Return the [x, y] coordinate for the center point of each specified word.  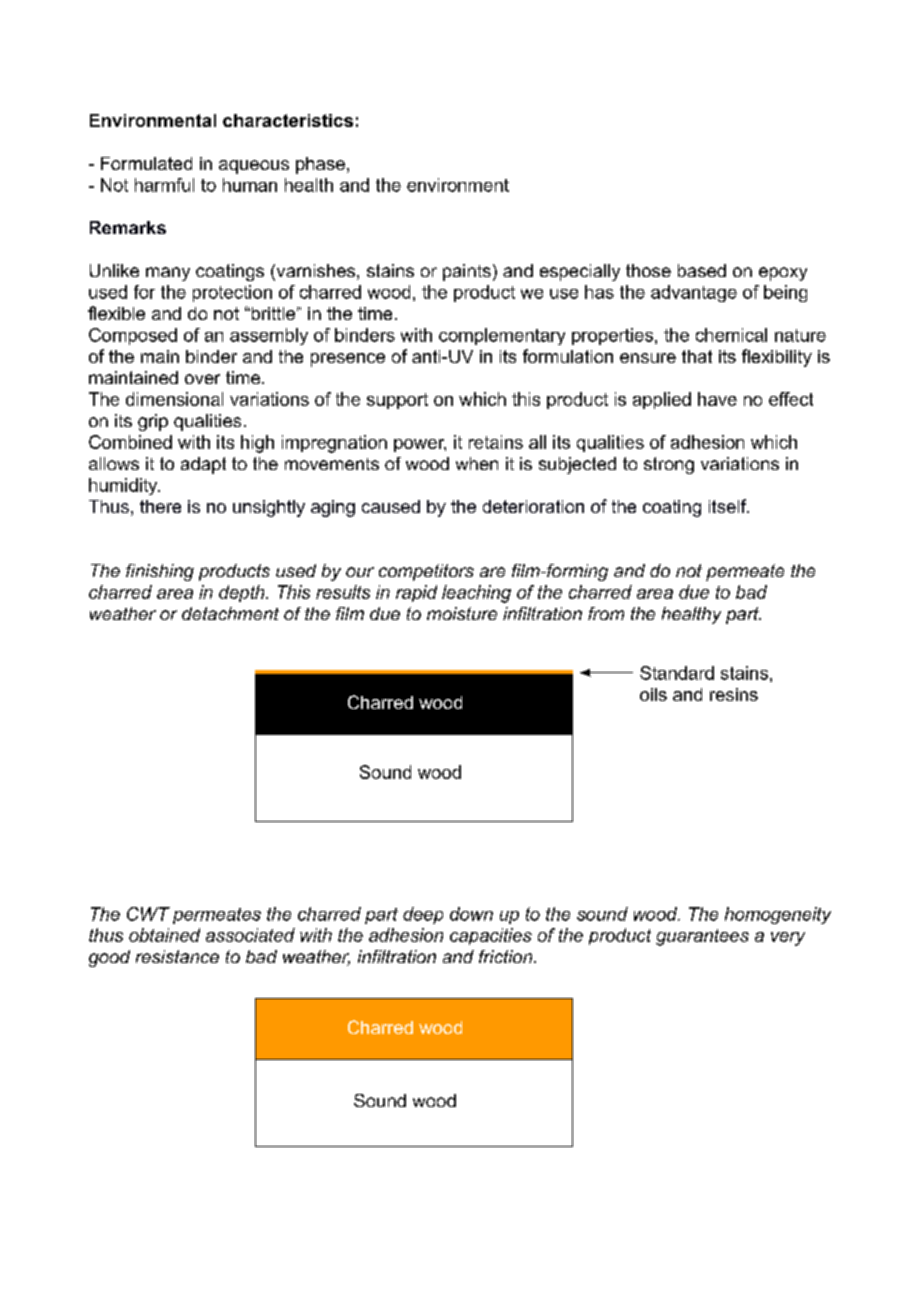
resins [734, 694]
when [477, 463]
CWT [148, 914]
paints [467, 272]
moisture [462, 613]
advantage [694, 293]
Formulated [146, 163]
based [702, 270]
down [471, 914]
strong [669, 465]
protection [232, 293]
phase [320, 165]
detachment [230, 613]
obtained [164, 935]
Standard [677, 673]
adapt [203, 465]
